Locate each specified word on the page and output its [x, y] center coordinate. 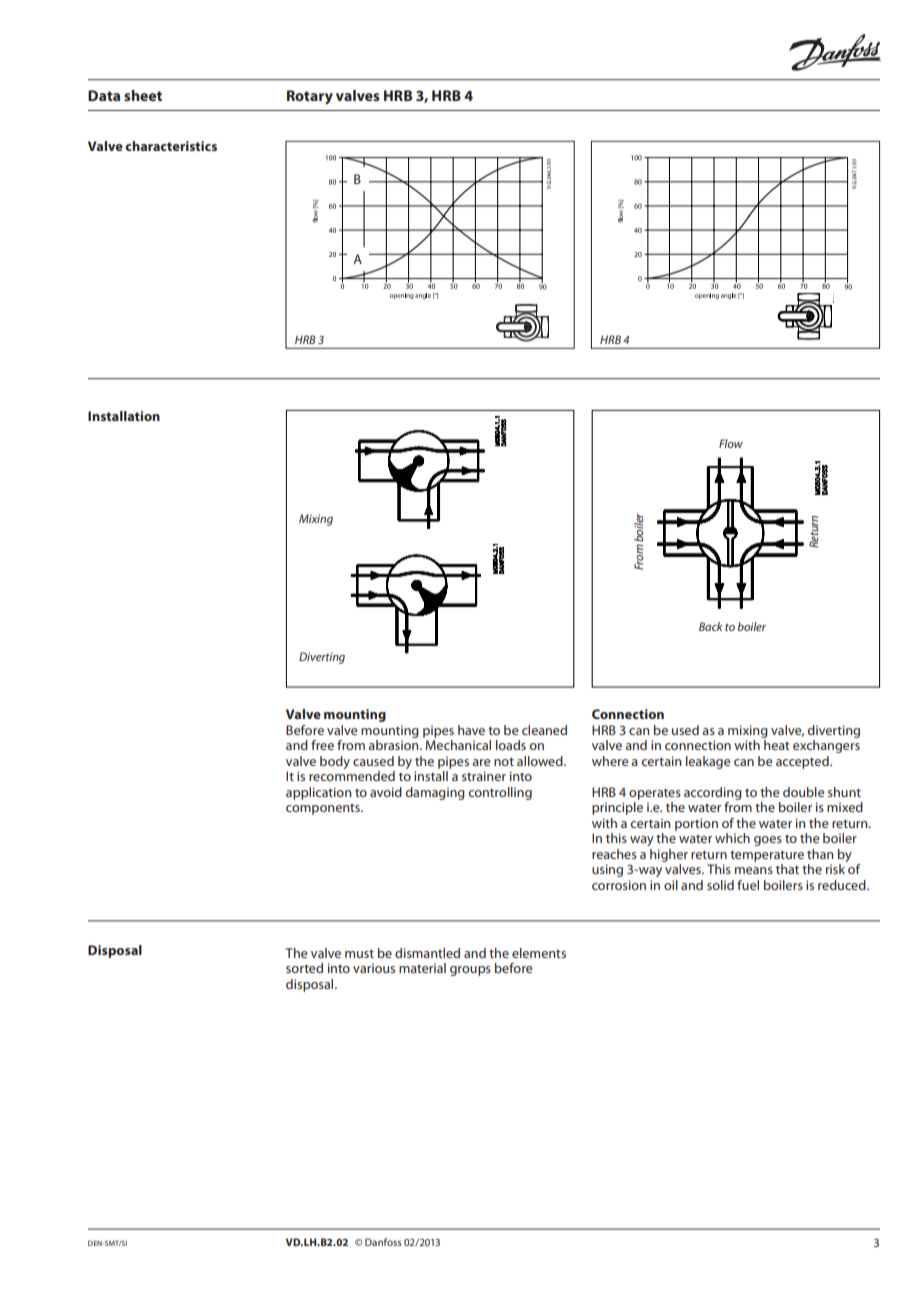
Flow [731, 443]
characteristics [171, 146]
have [471, 730]
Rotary [310, 97]
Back [711, 626]
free [322, 745]
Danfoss [383, 1242]
